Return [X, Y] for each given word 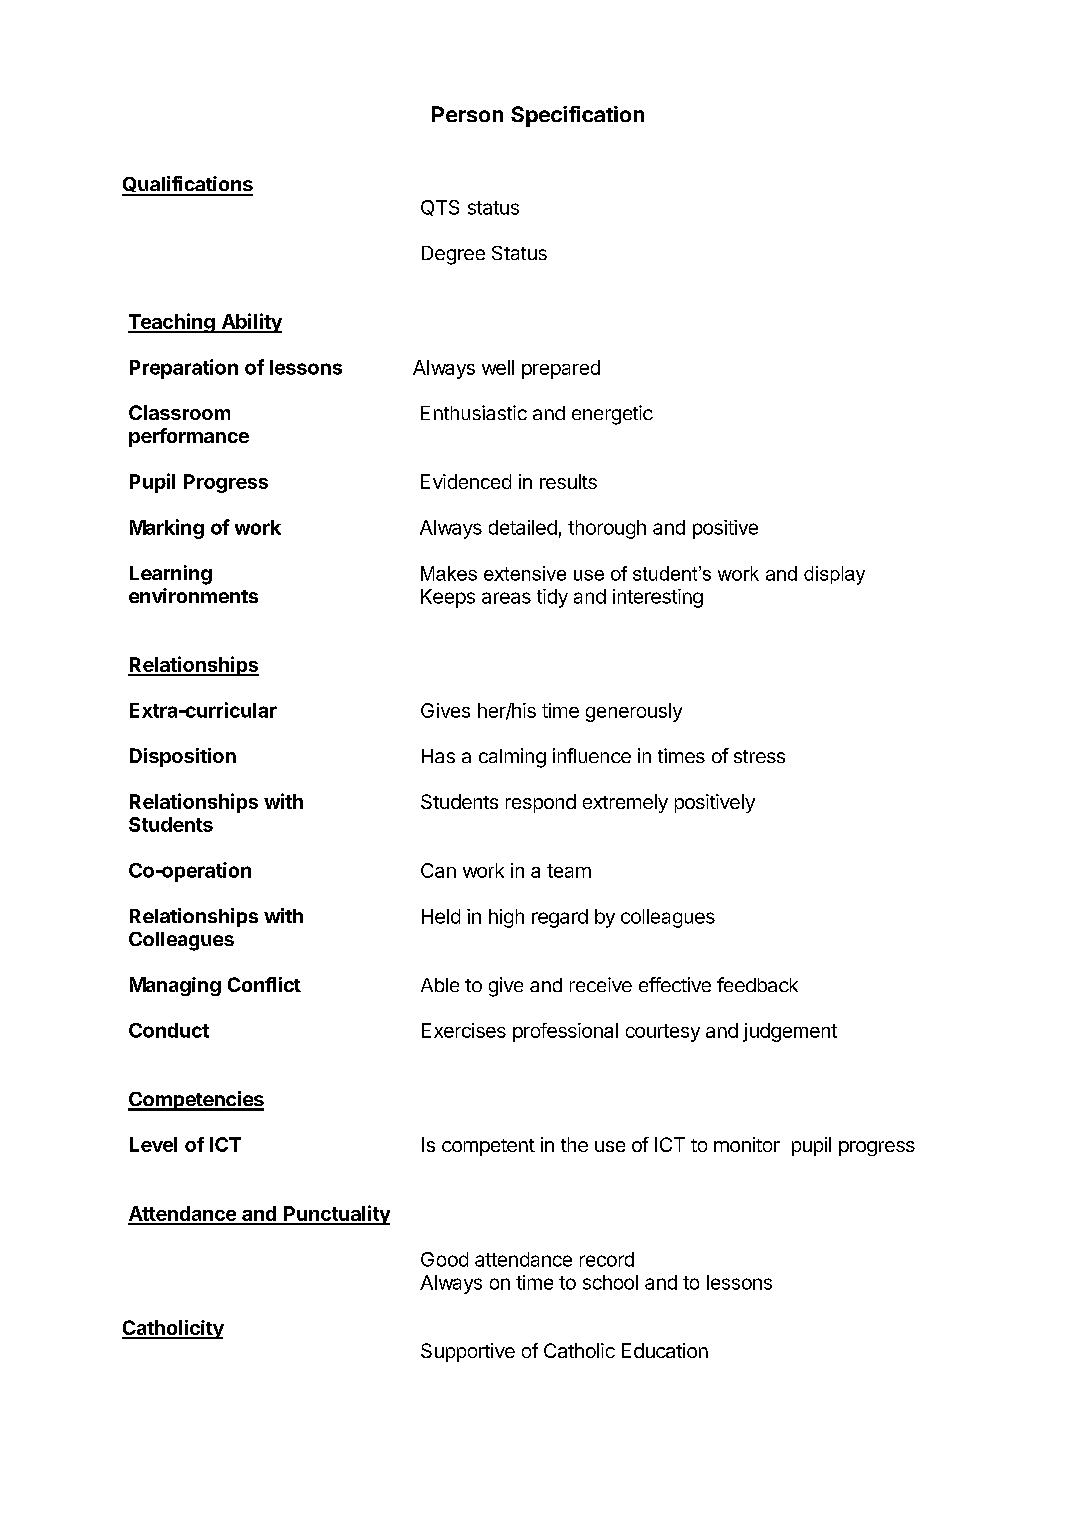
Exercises [464, 1030]
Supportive [468, 1352]
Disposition [183, 757]
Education [665, 1350]
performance [189, 437]
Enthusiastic [474, 412]
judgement [790, 1032]
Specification [577, 116]
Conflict [264, 984]
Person [467, 114]
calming [512, 758]
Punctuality [336, 1215]
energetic [612, 415]
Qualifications [187, 185]
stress [759, 756]
